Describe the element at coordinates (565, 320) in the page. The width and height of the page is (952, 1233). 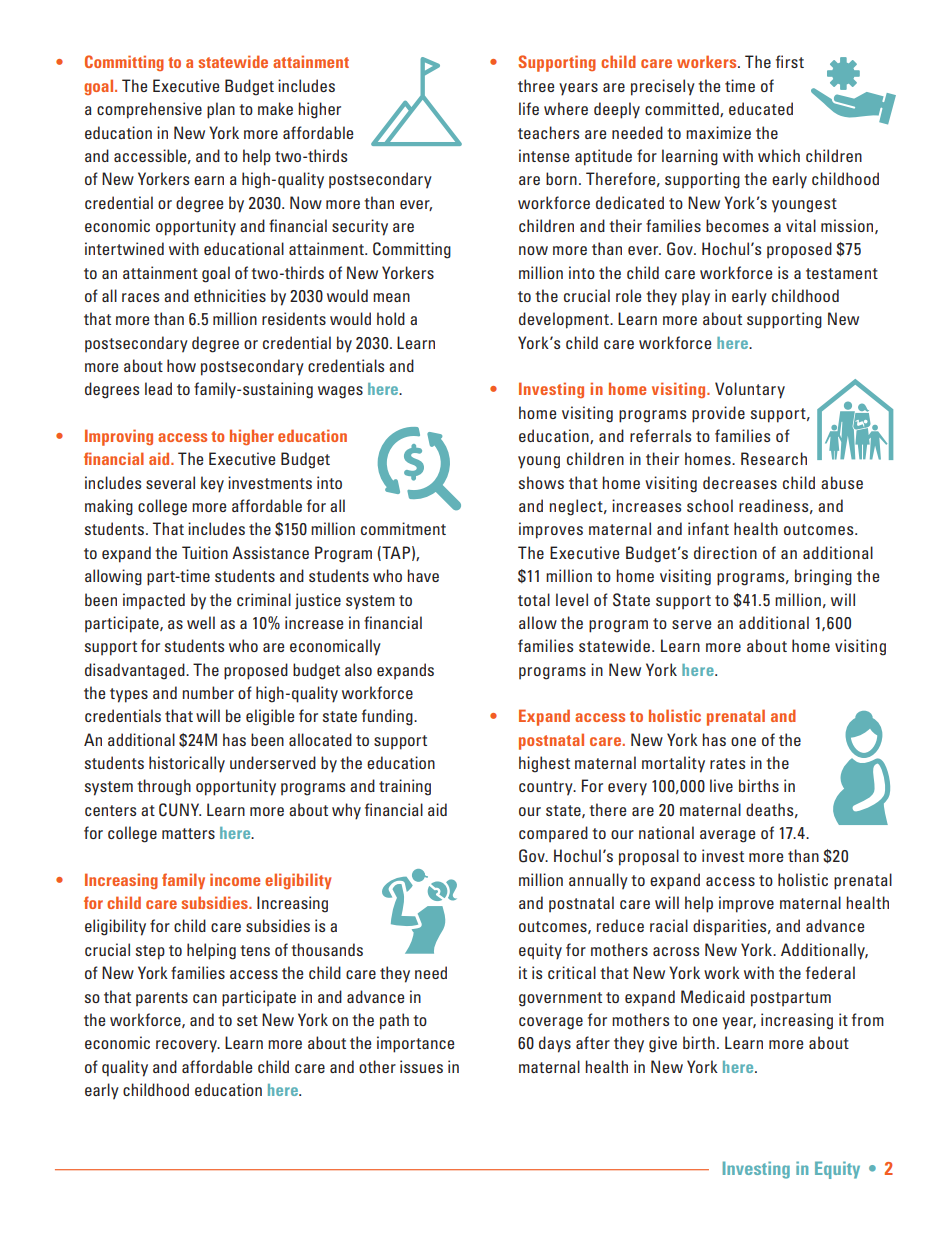
I see `development` at that location.
